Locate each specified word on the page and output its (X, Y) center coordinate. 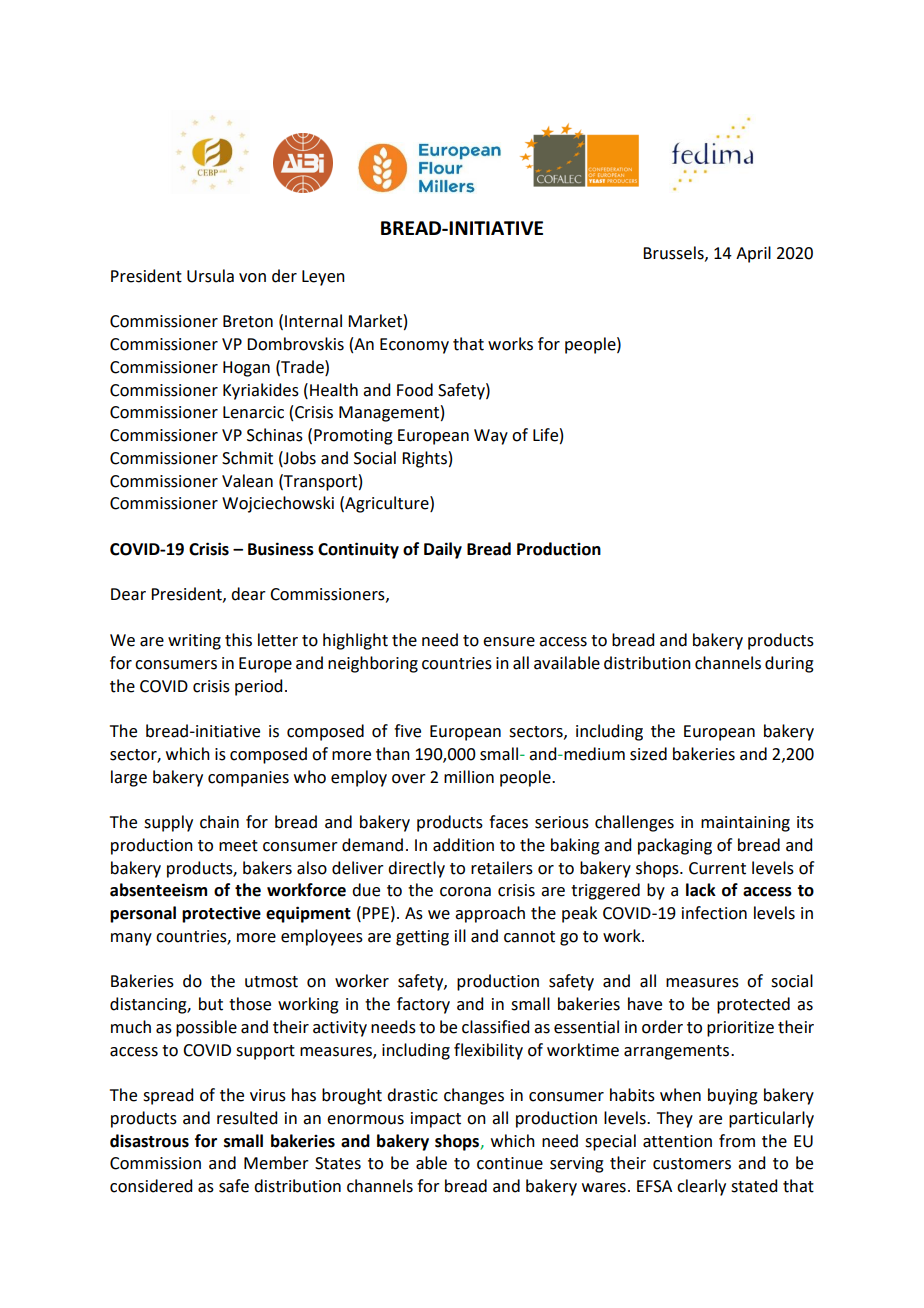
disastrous (149, 1141)
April (753, 254)
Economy (414, 346)
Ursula (210, 276)
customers (692, 1164)
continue (510, 1163)
